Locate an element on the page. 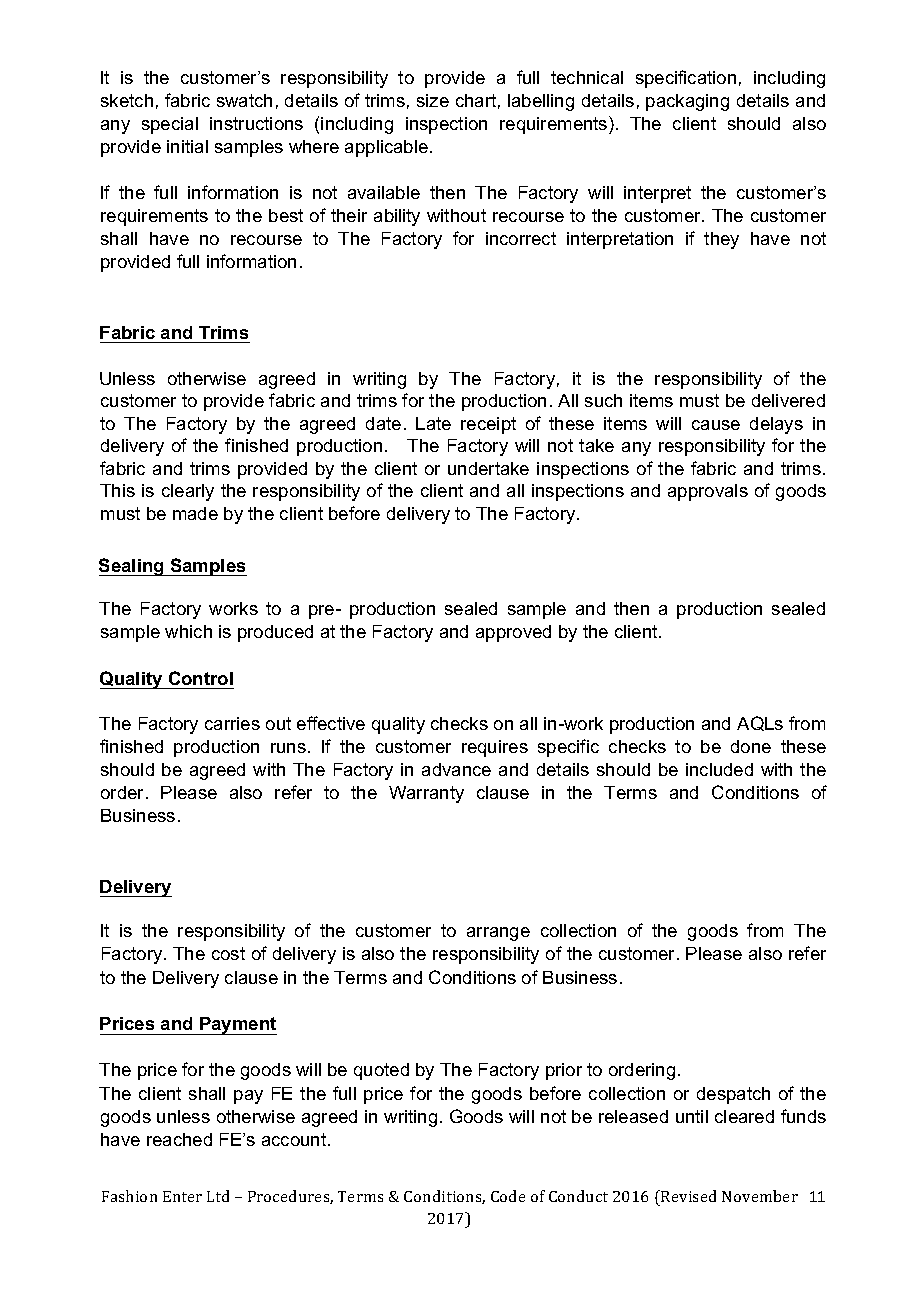  included is located at coordinates (719, 769).
